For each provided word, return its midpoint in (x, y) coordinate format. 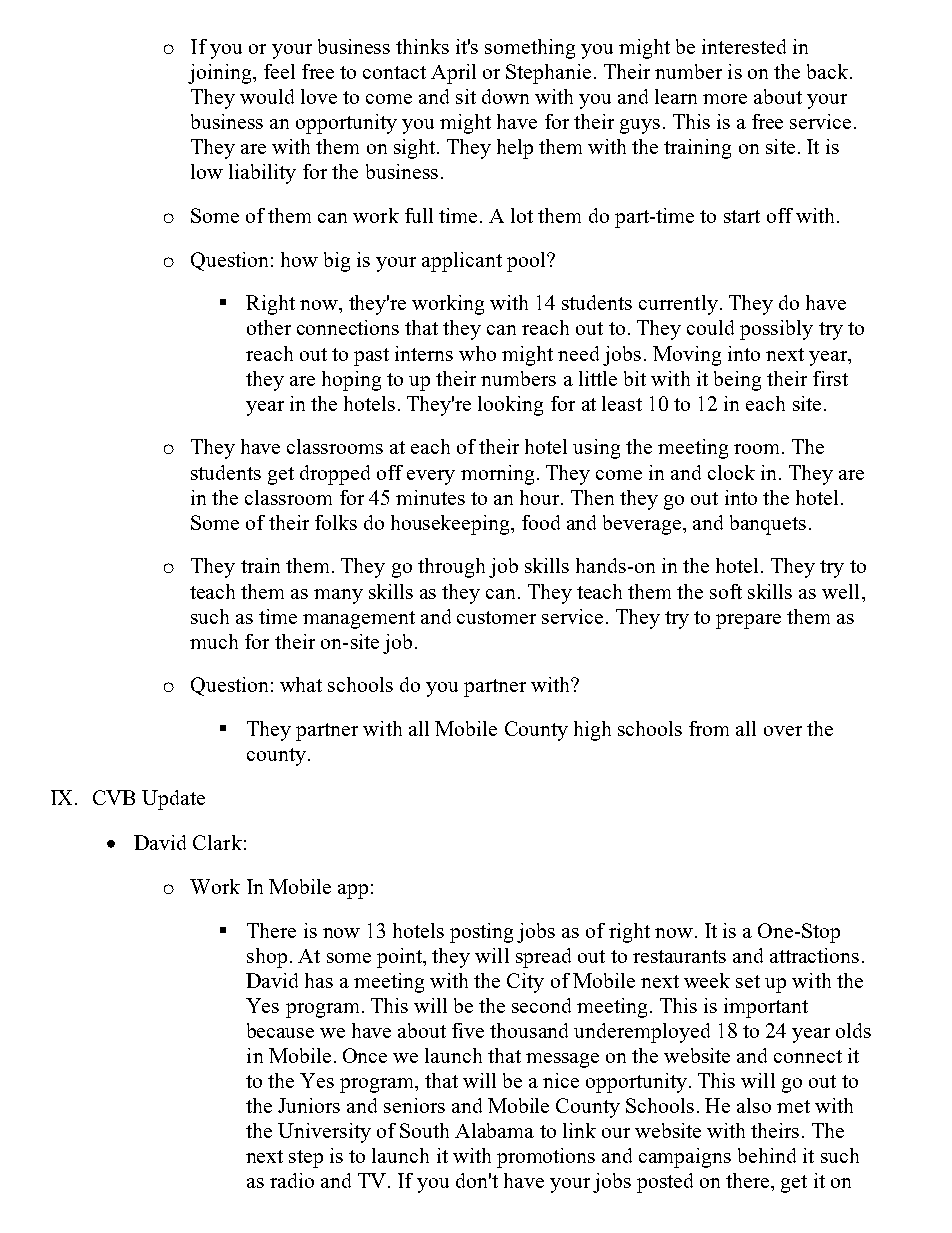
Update (173, 800)
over (783, 731)
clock (731, 472)
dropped (335, 475)
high (592, 731)
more (725, 99)
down (505, 96)
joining (221, 74)
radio (292, 1180)
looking (510, 406)
